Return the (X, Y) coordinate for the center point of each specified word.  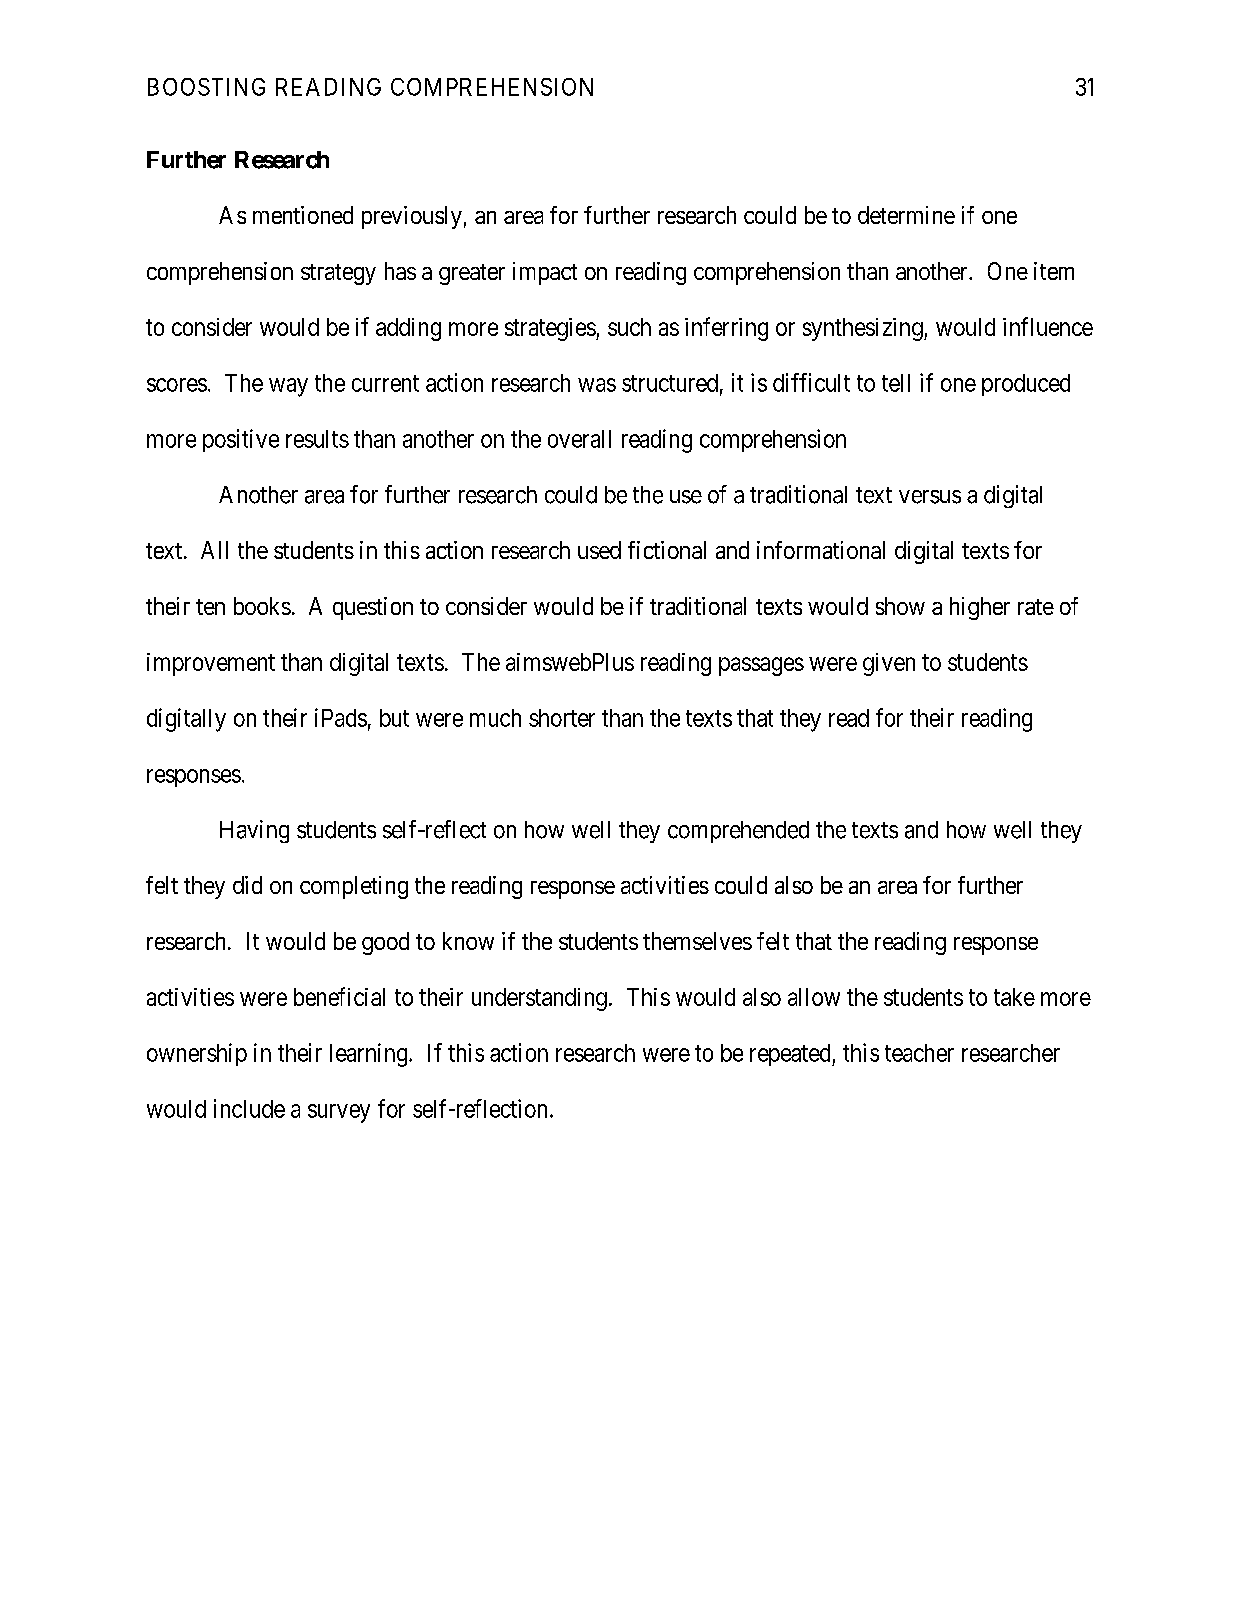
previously (412, 217)
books (262, 606)
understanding (539, 999)
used (599, 550)
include (249, 1108)
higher (980, 608)
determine (906, 215)
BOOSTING (206, 87)
